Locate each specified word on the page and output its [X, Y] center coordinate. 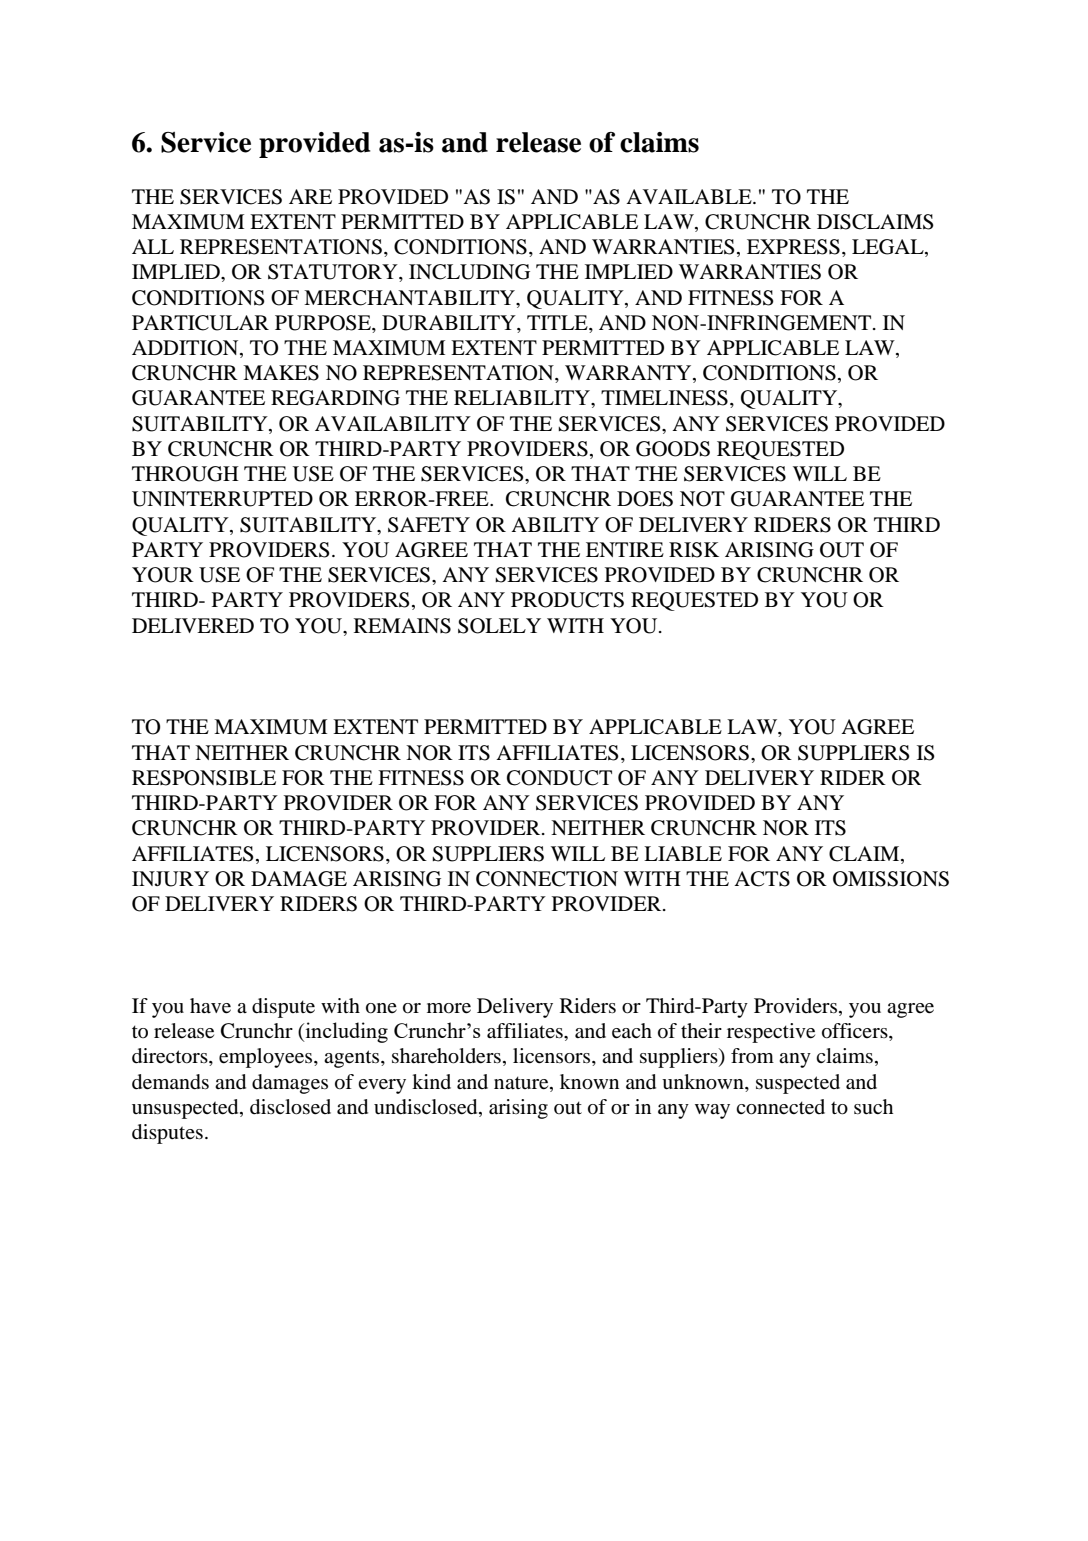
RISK [694, 550]
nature [522, 1083]
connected [780, 1107]
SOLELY [499, 626]
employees [267, 1058]
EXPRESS [793, 247]
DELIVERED [193, 625]
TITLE [558, 322]
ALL [153, 246]
